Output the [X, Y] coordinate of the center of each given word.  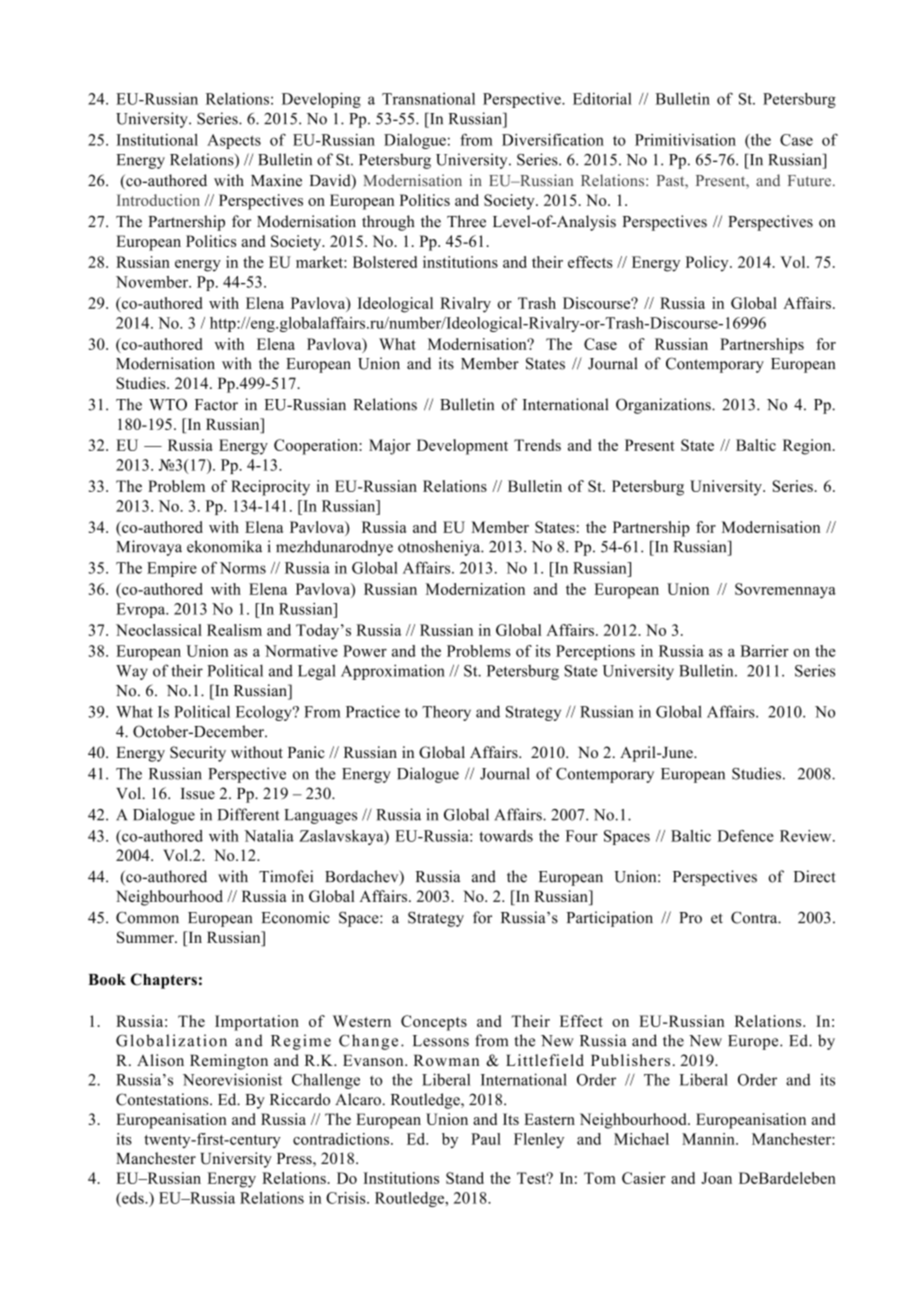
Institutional [157, 140]
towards [506, 836]
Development [462, 447]
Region [808, 447]
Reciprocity [270, 488]
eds [133, 1198]
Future [811, 180]
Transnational [428, 99]
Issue [198, 793]
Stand [465, 1178]
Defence [745, 836]
